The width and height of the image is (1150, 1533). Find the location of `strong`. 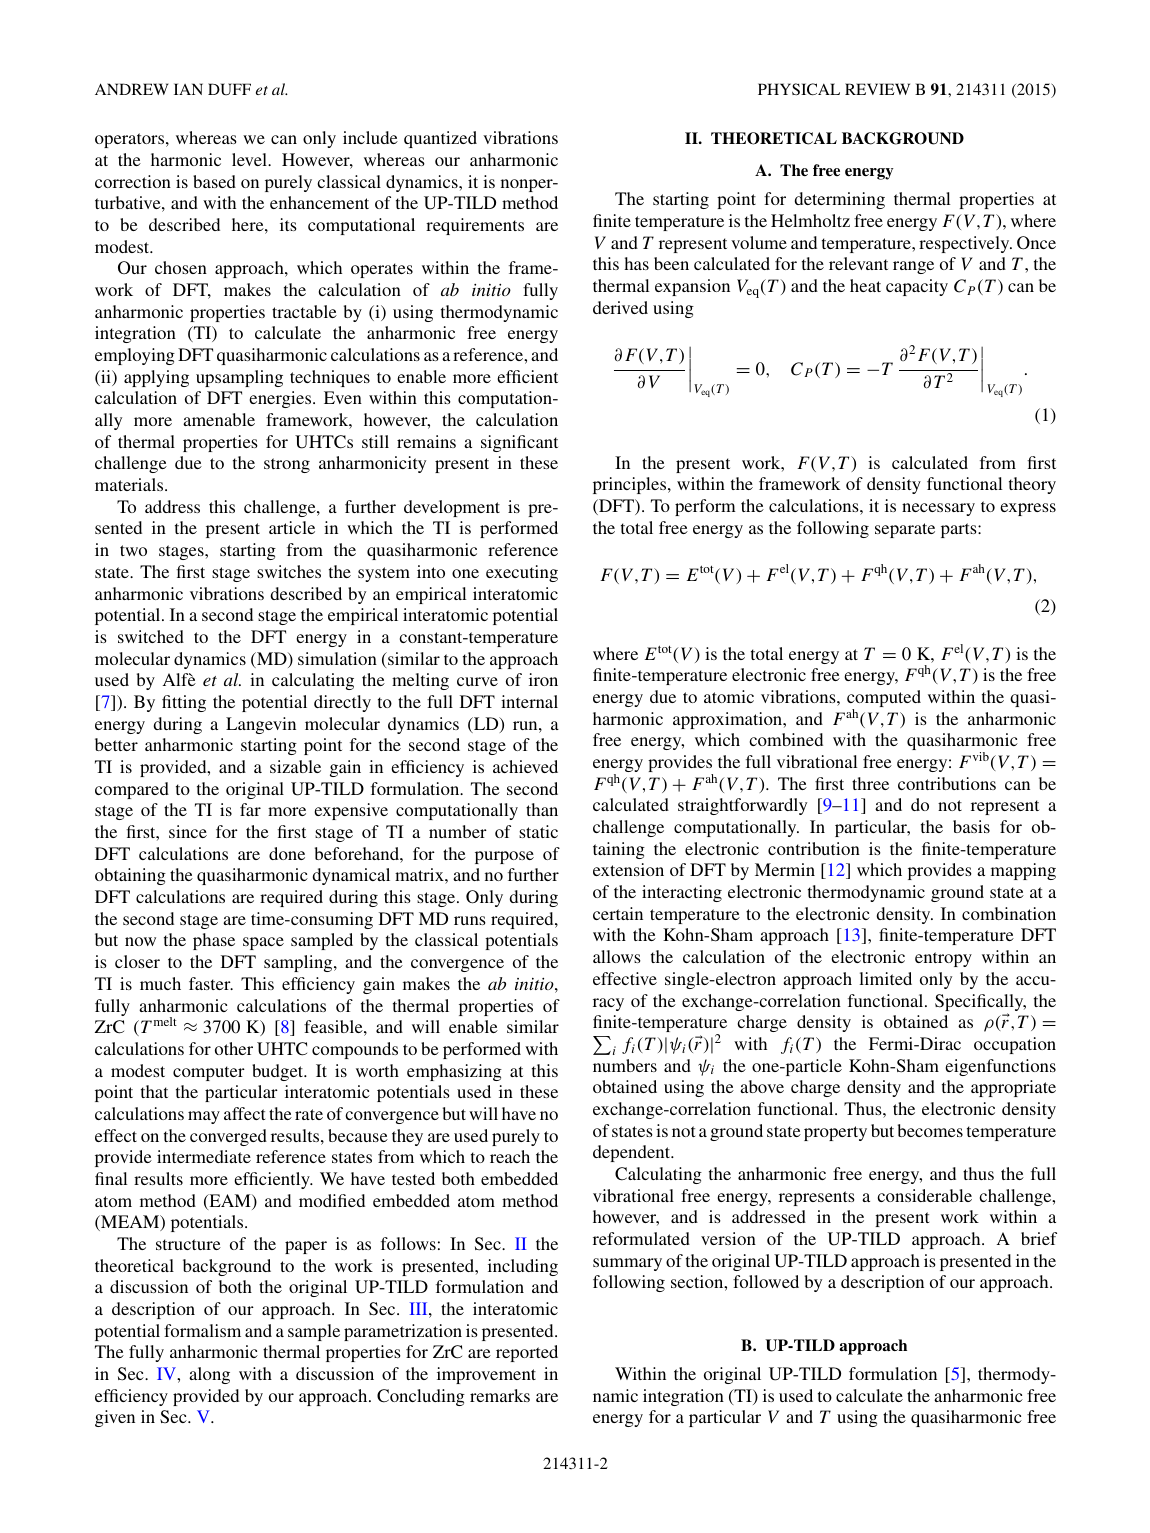

strong is located at coordinates (287, 465).
